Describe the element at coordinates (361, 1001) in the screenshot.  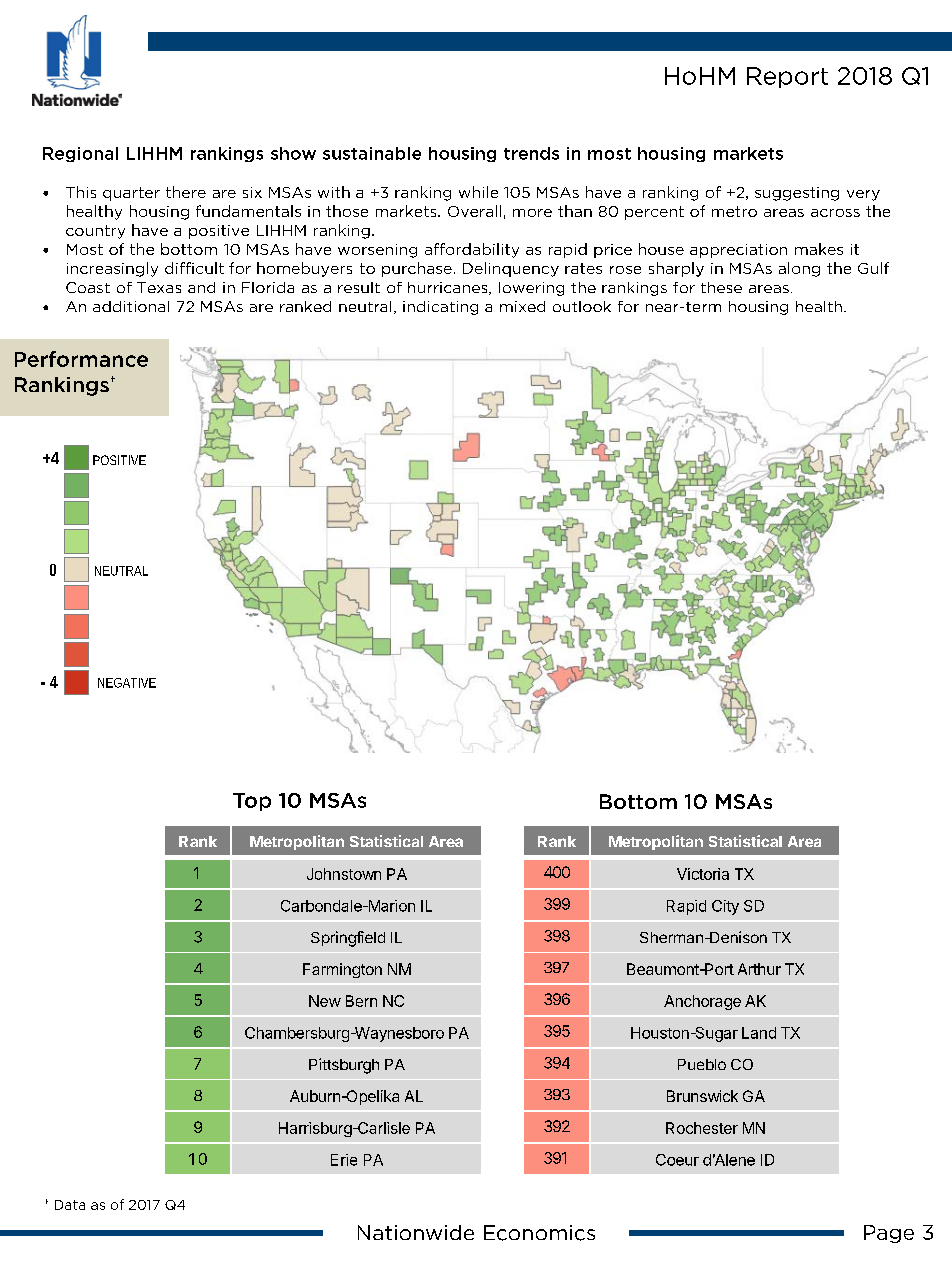
I see `Bern` at that location.
